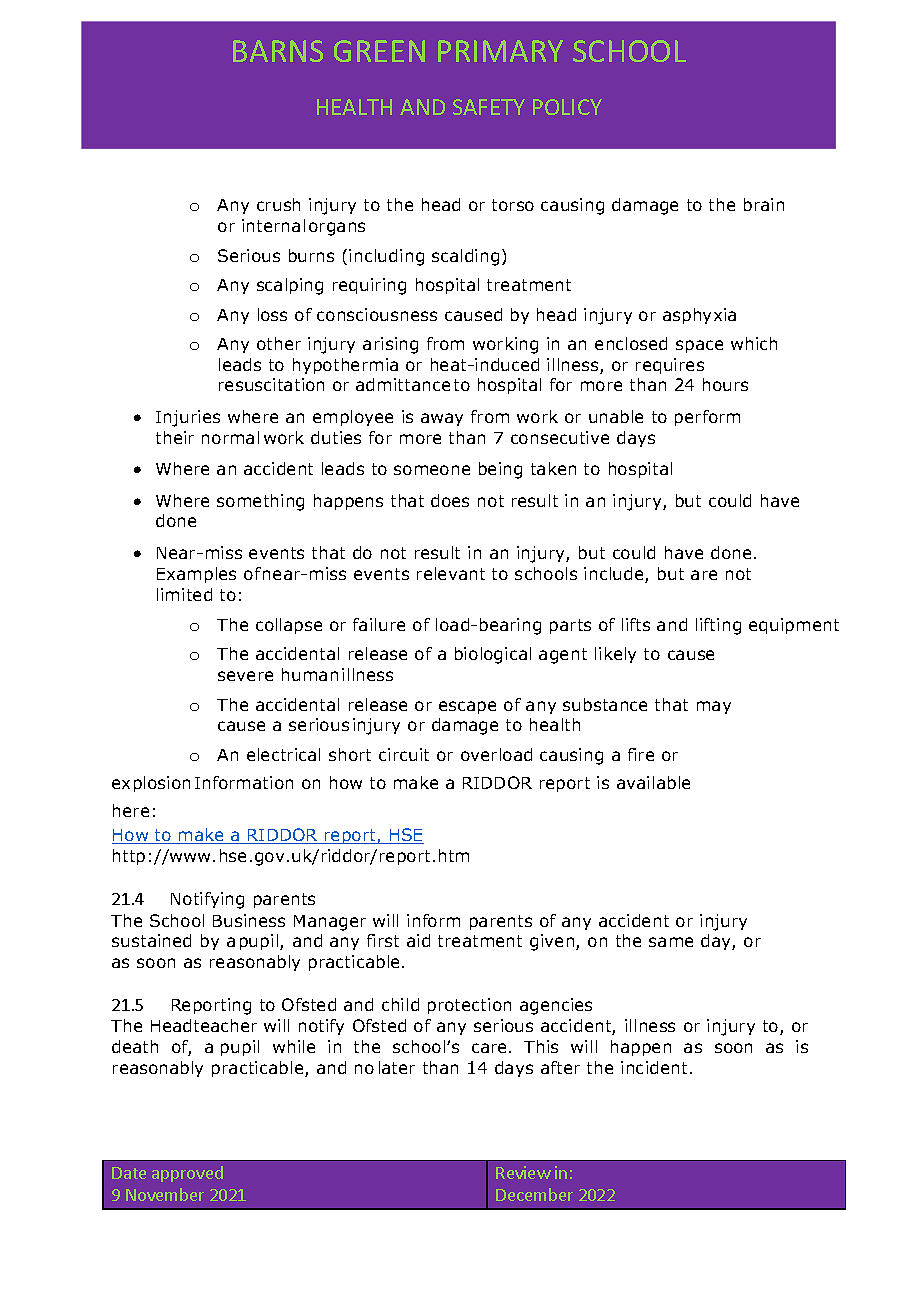 Image resolution: width=924 pixels, height=1307 pixels. What do you see at coordinates (135, 1046) in the image?
I see `death` at bounding box center [135, 1046].
